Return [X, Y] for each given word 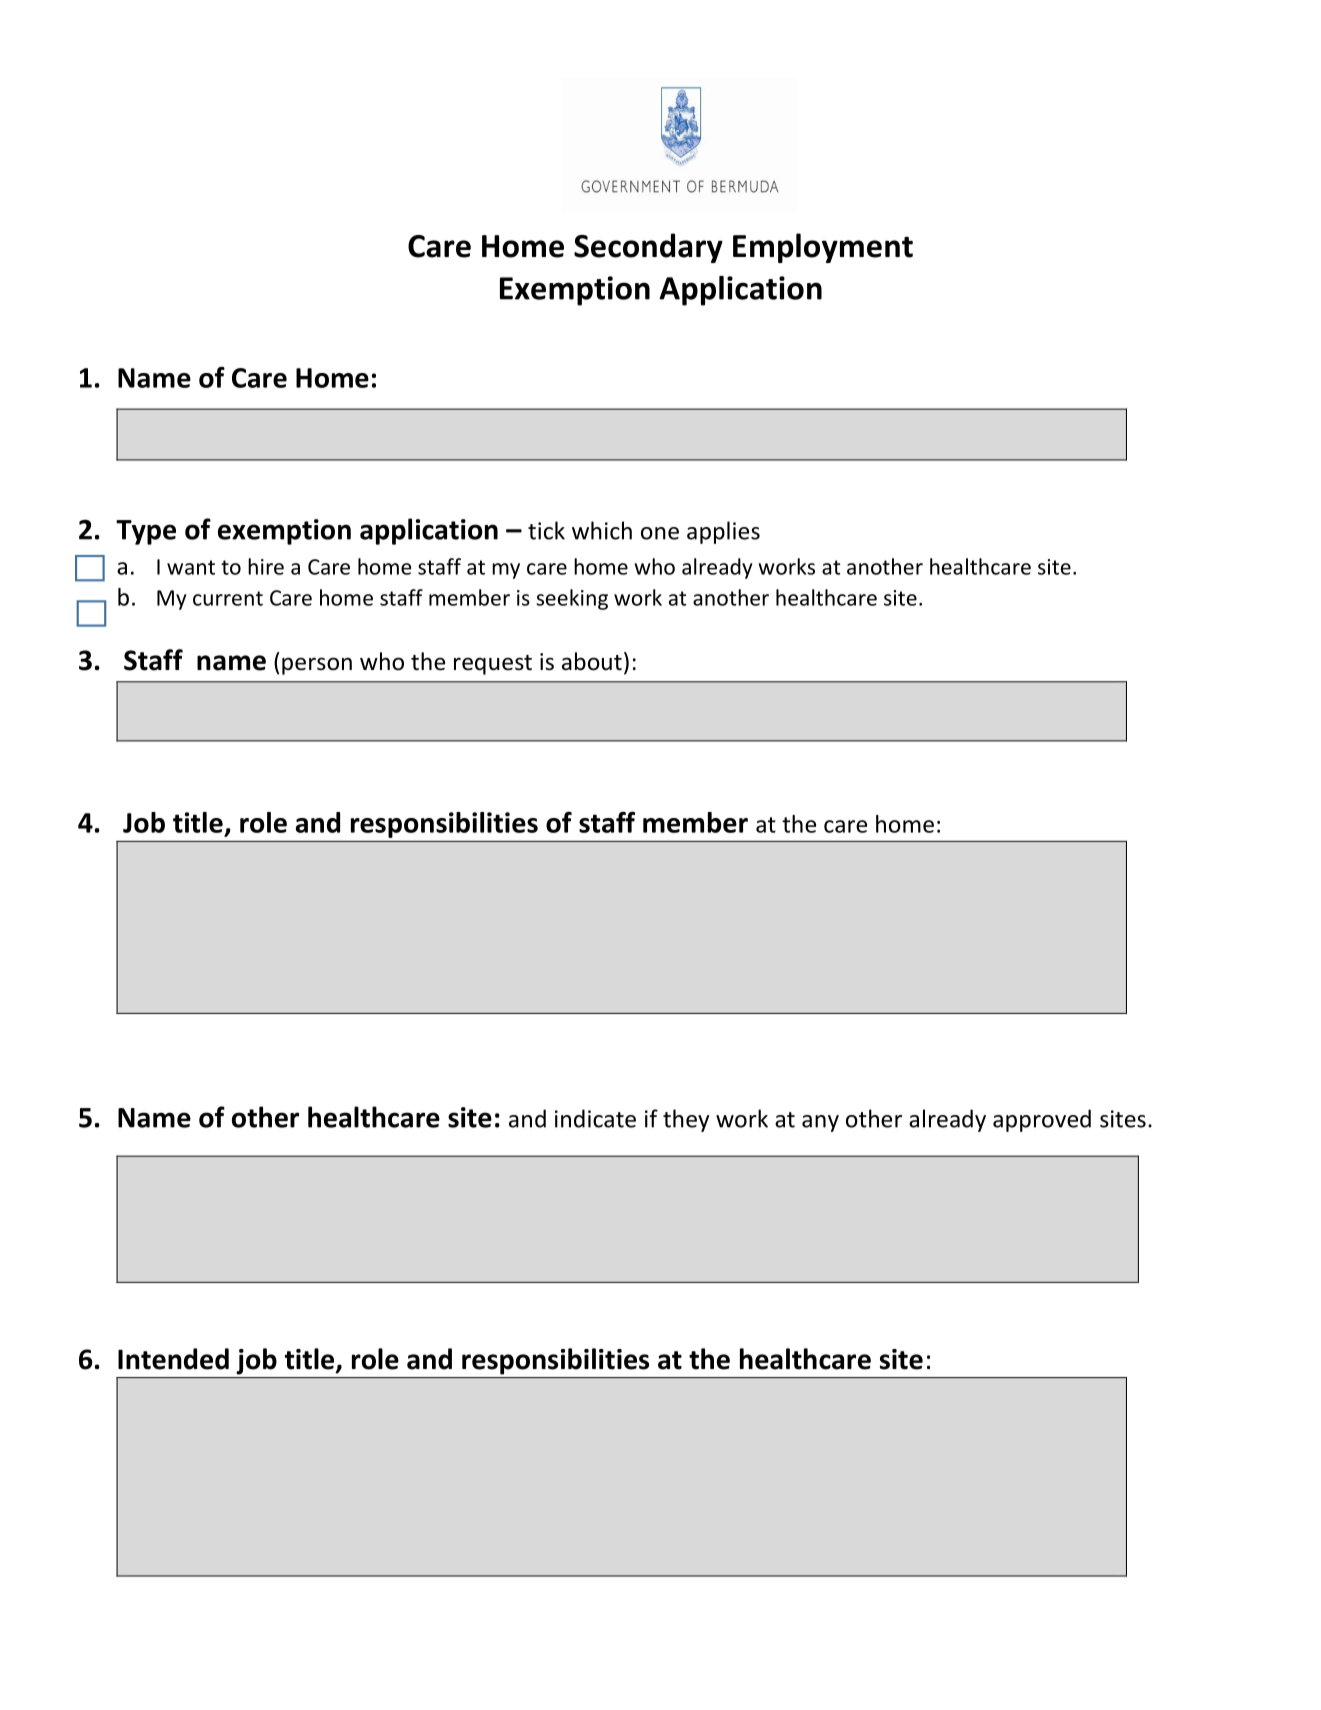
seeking [572, 599]
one [660, 533]
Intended [173, 1359]
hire [266, 566]
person [317, 666]
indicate [595, 1118]
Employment [823, 248]
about [592, 661]
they [686, 1120]
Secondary [648, 248]
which [602, 530]
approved [1042, 1120]
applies [723, 532]
